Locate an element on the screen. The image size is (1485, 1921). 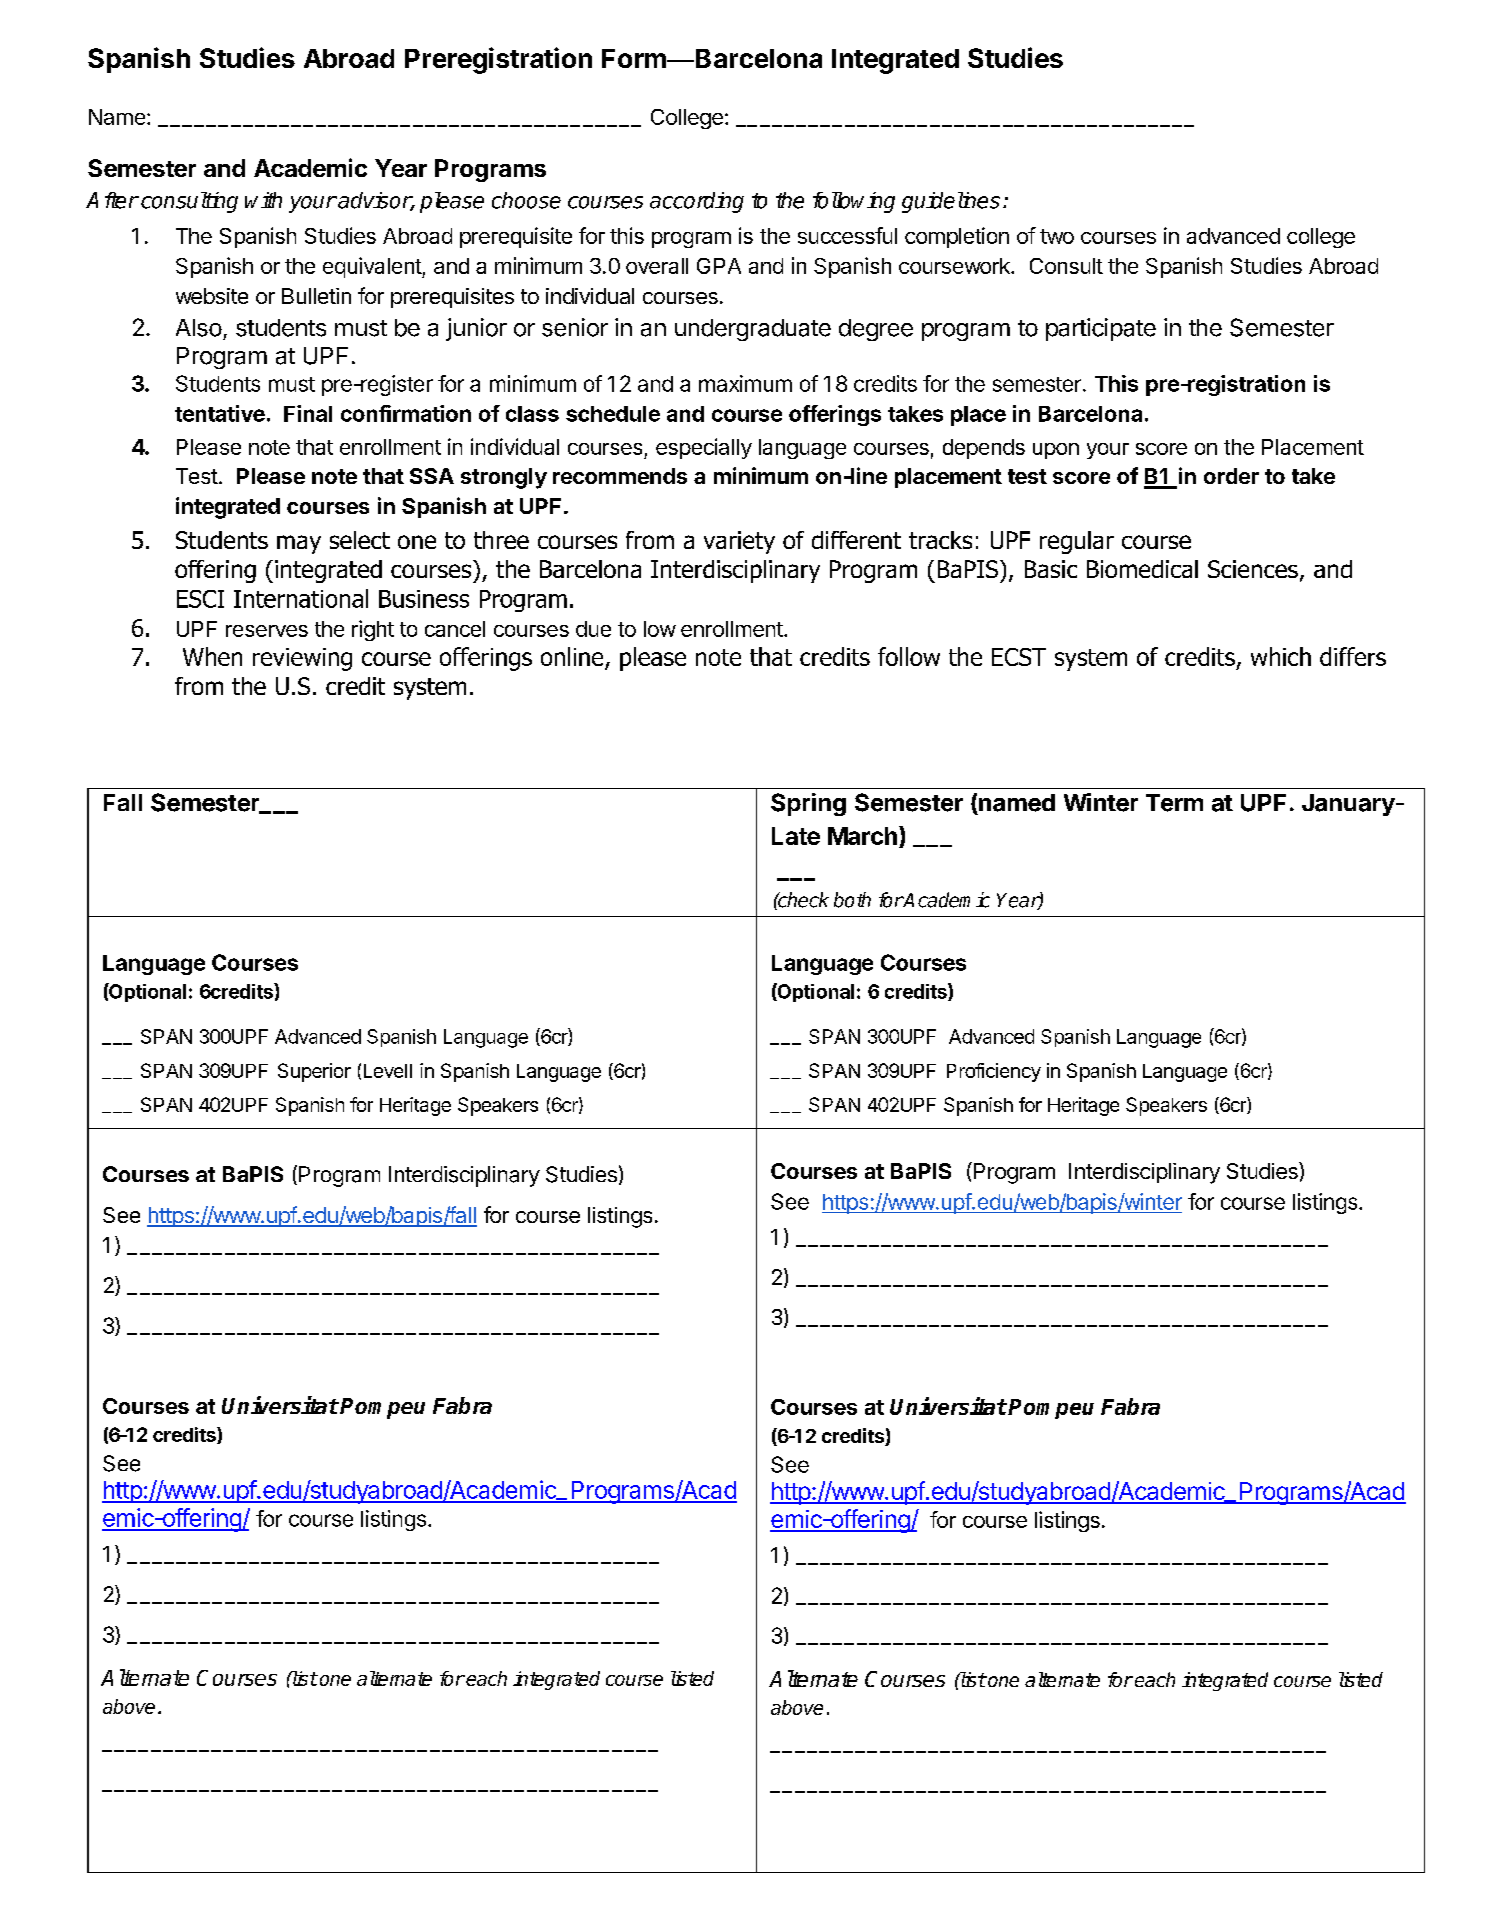
reviewing is located at coordinates (302, 659).
